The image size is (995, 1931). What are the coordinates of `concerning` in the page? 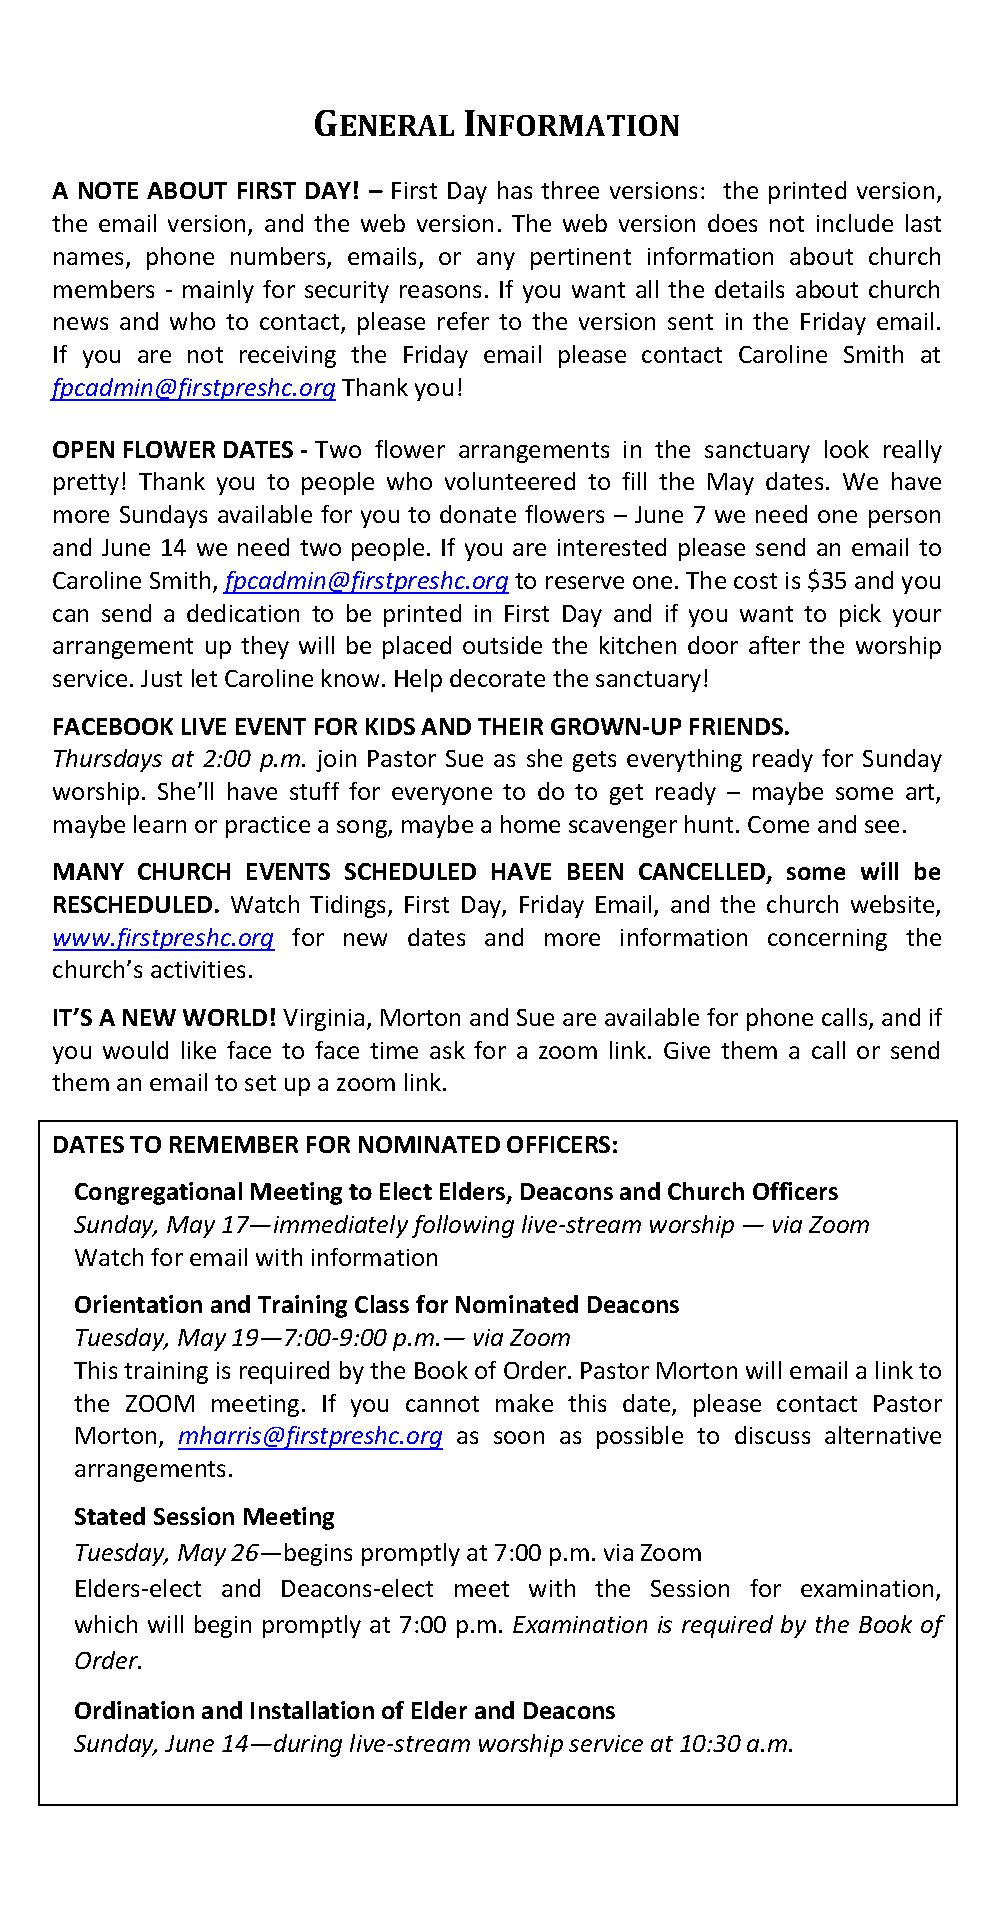 It's located at (827, 940).
